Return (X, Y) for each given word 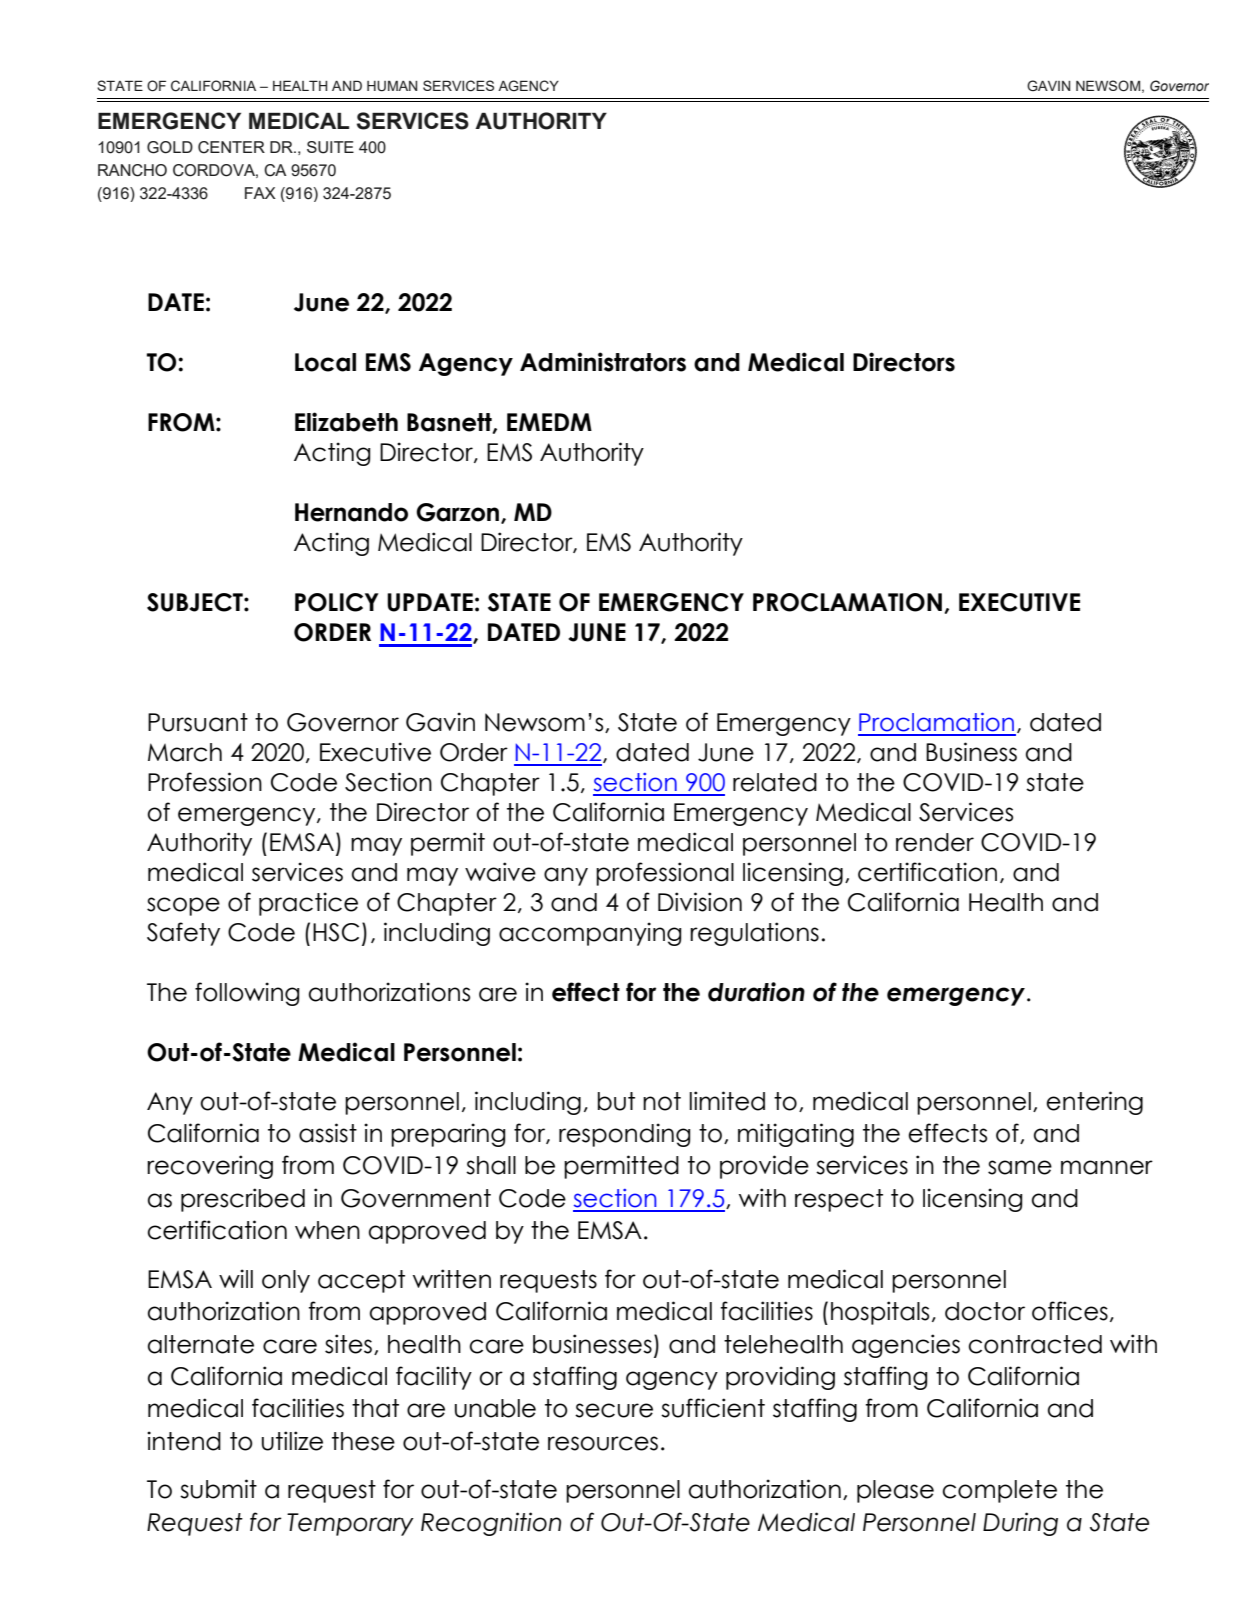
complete (999, 1491)
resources (603, 1443)
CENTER (231, 147)
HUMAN (392, 86)
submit (218, 1489)
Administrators (603, 362)
